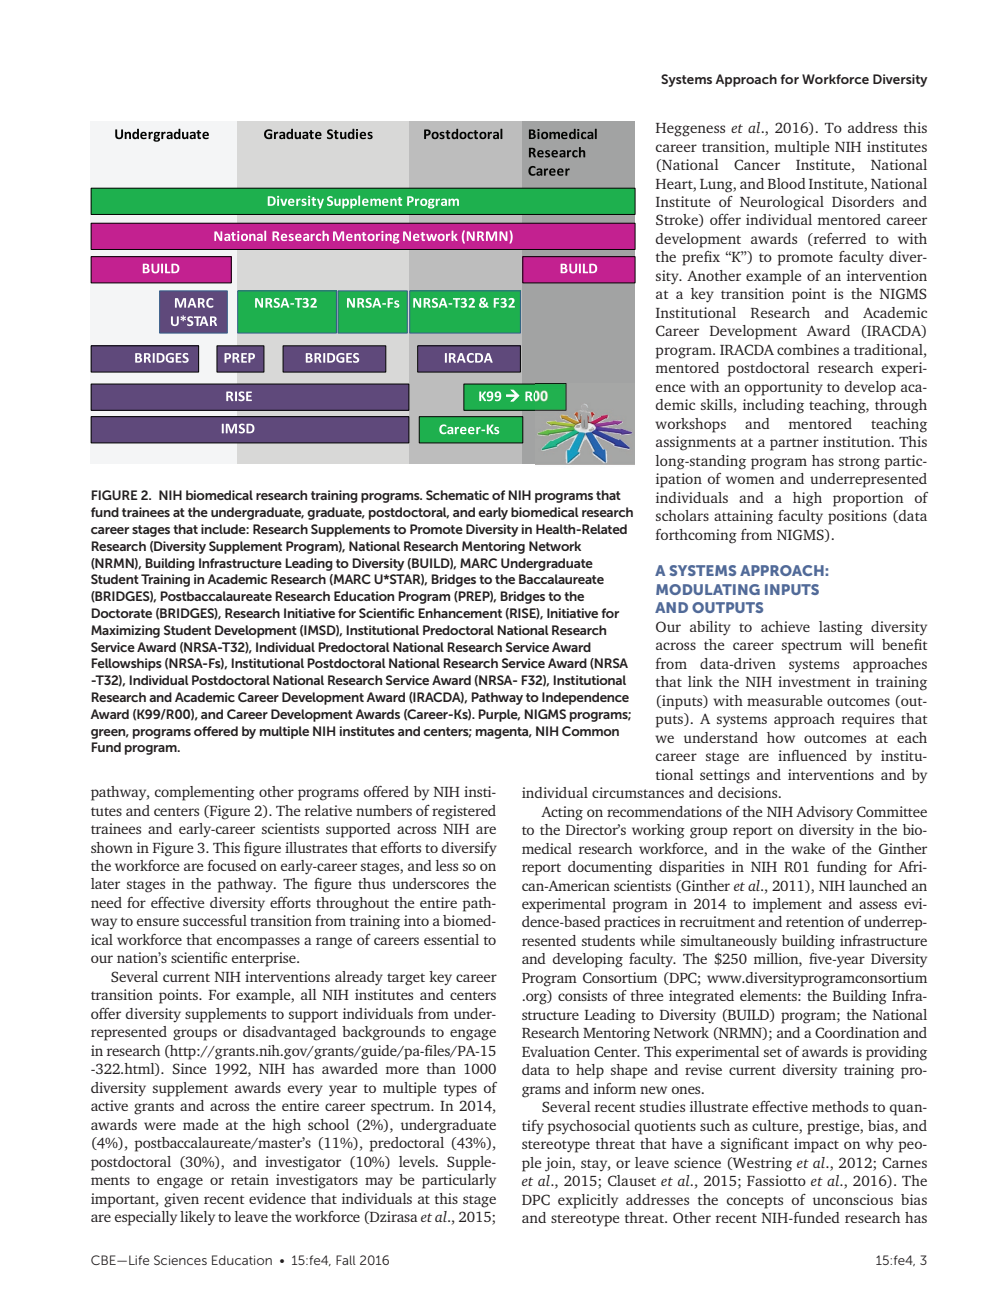 The image size is (998, 1315). What do you see at coordinates (121, 613) in the screenshot?
I see `Doctorate` at bounding box center [121, 613].
